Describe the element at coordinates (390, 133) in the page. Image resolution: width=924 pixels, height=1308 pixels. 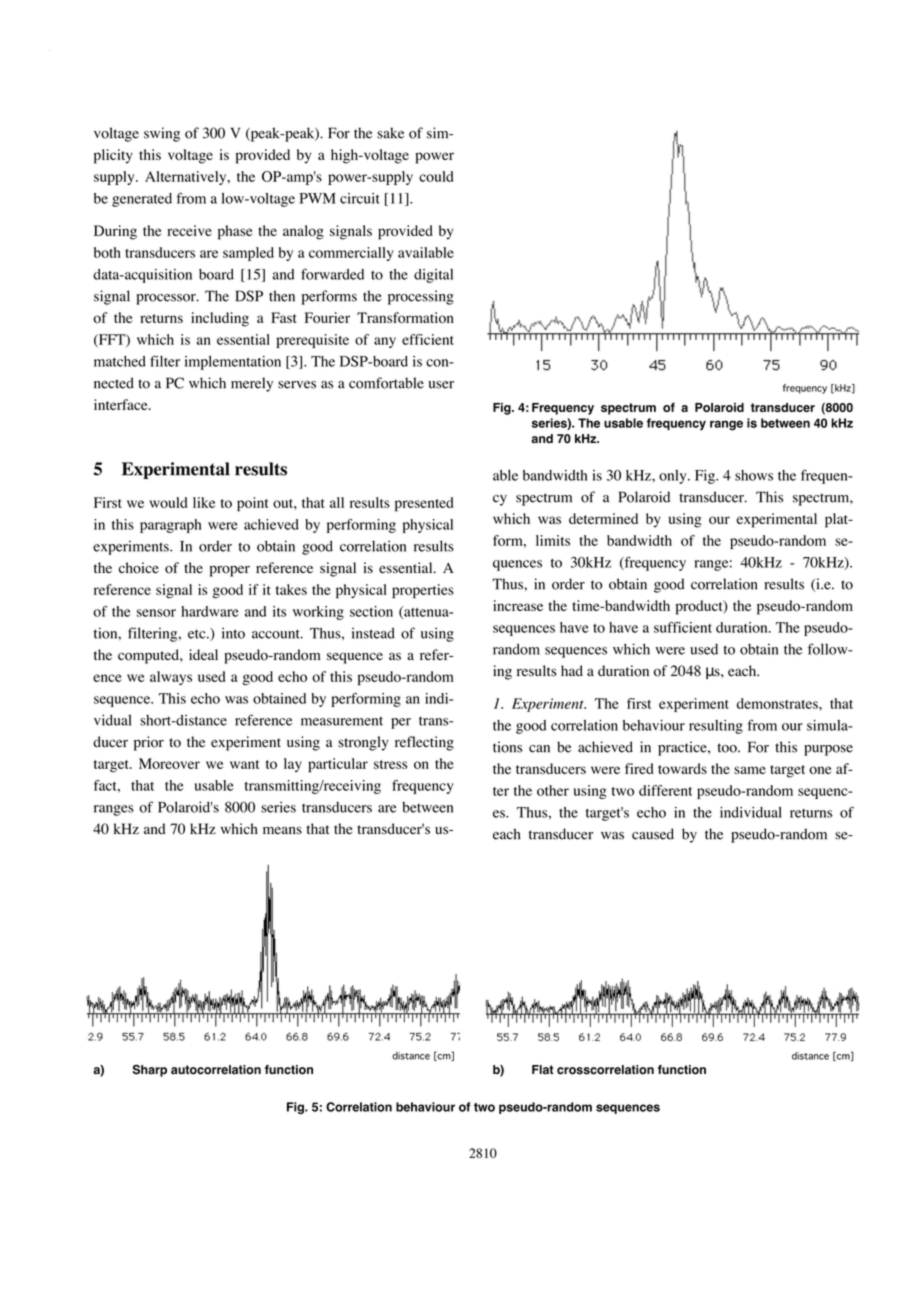
I see `sake` at that location.
